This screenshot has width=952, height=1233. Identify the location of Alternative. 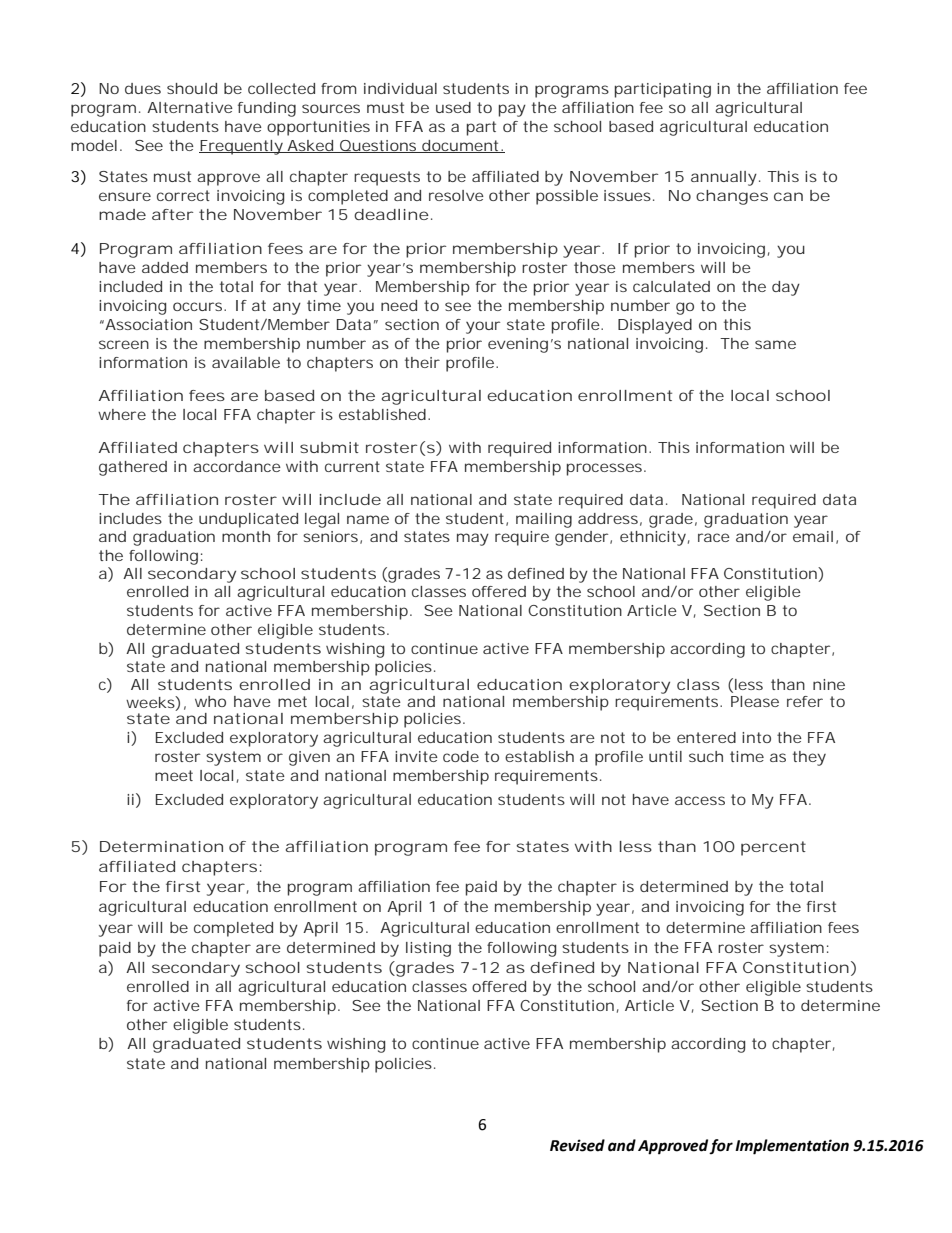
(190, 107).
